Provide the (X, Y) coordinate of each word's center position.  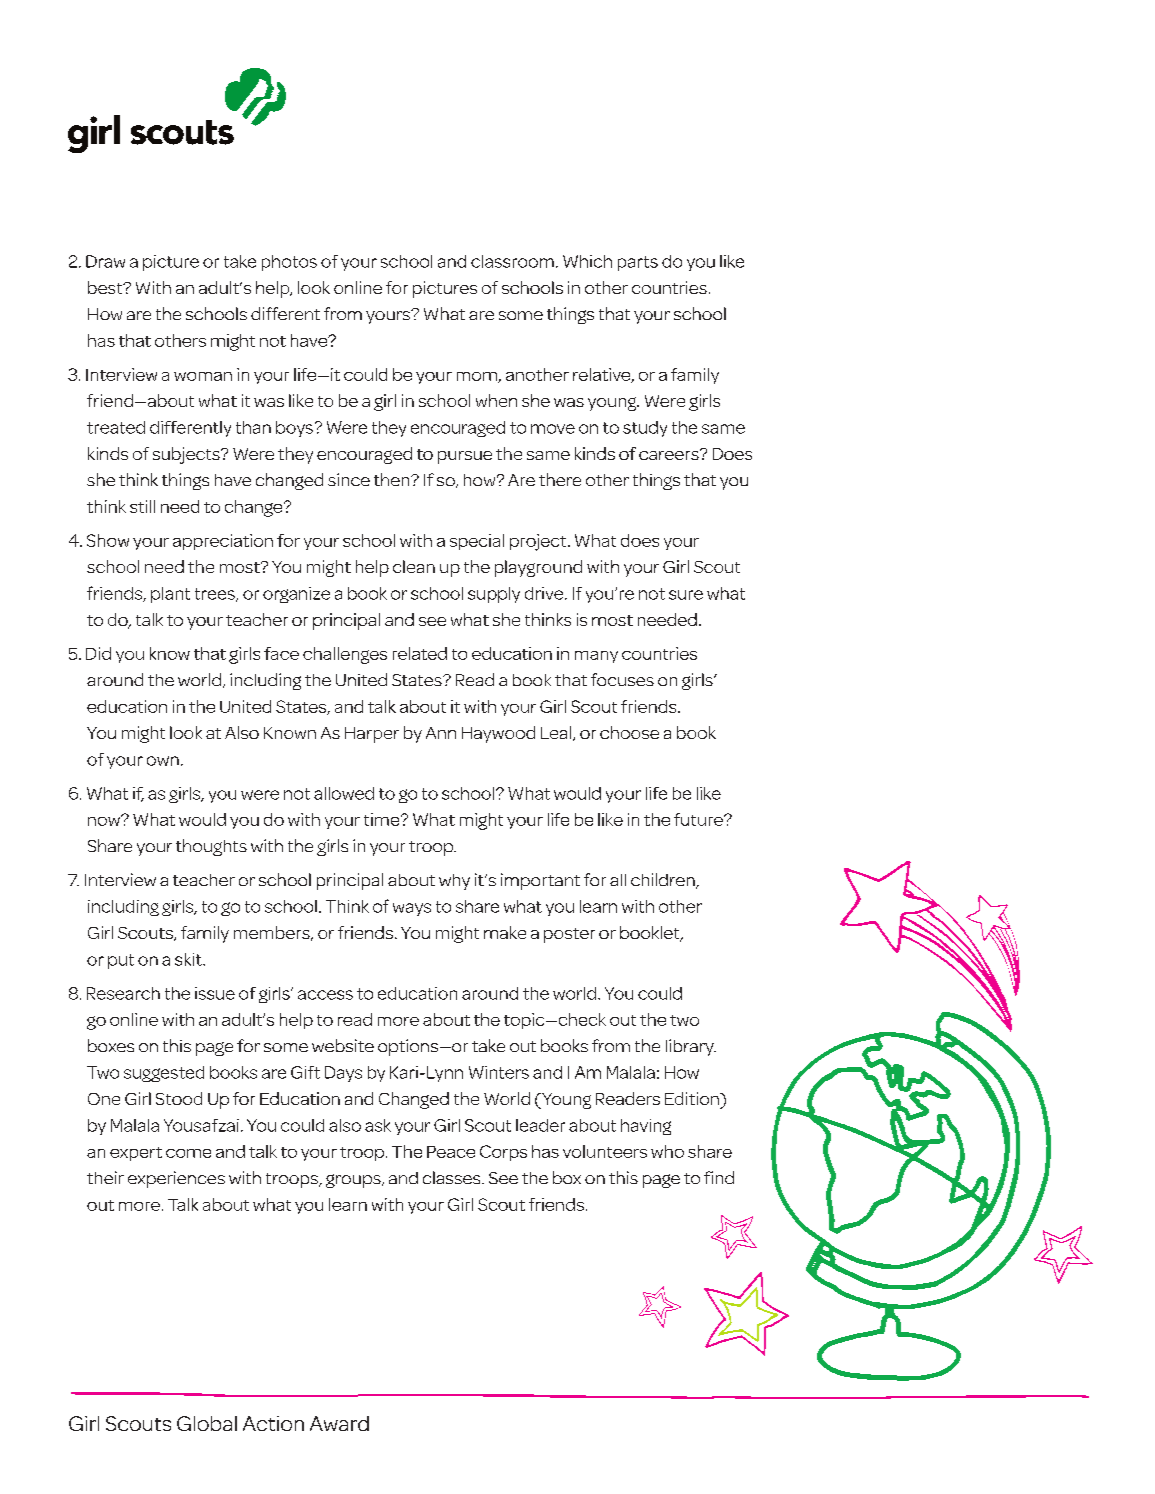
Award (339, 1423)
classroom (512, 261)
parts (638, 263)
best (106, 287)
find (719, 1177)
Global (207, 1423)
